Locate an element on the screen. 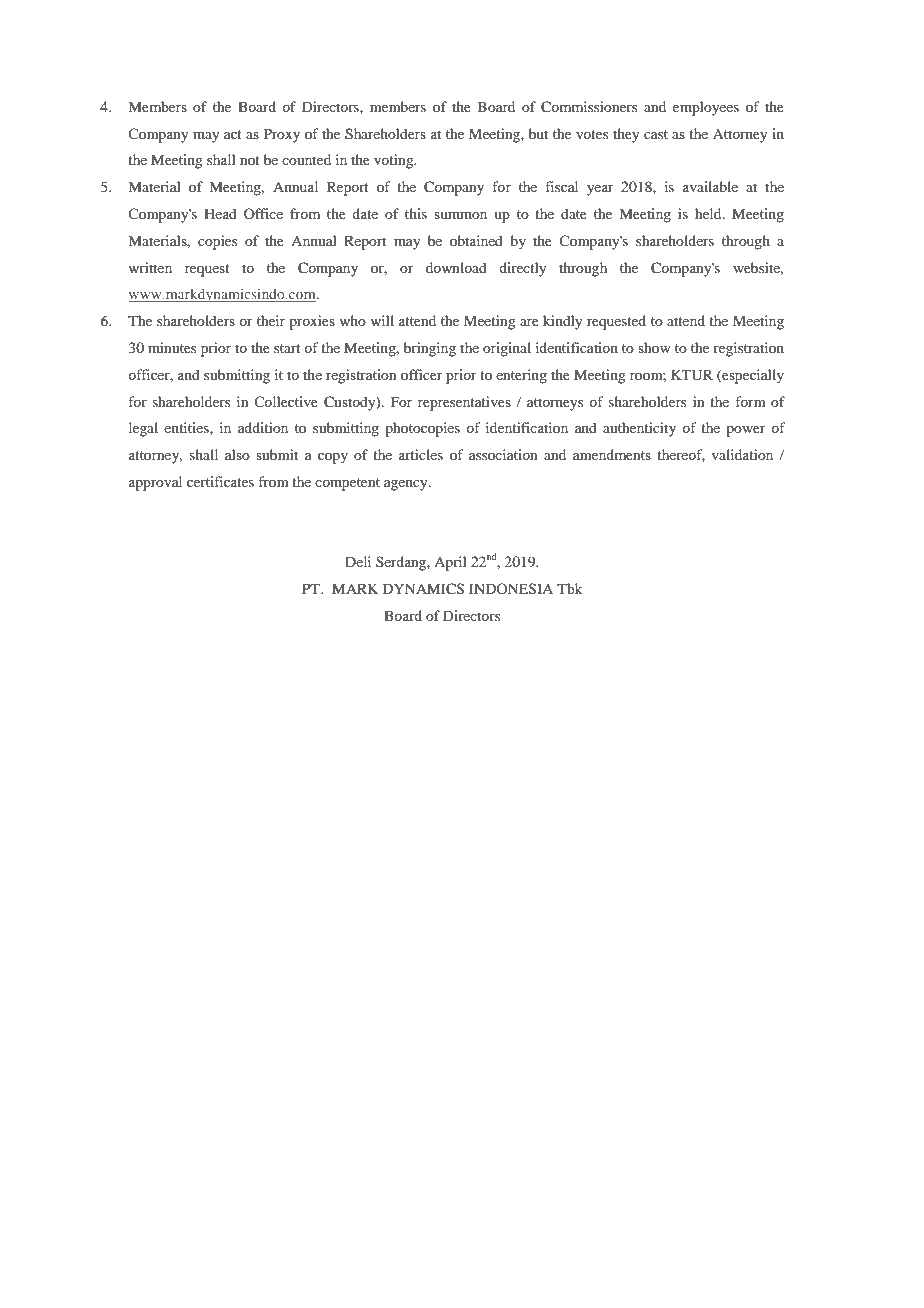 The height and width of the screenshot is (1308, 924). authenticity is located at coordinates (639, 429).
